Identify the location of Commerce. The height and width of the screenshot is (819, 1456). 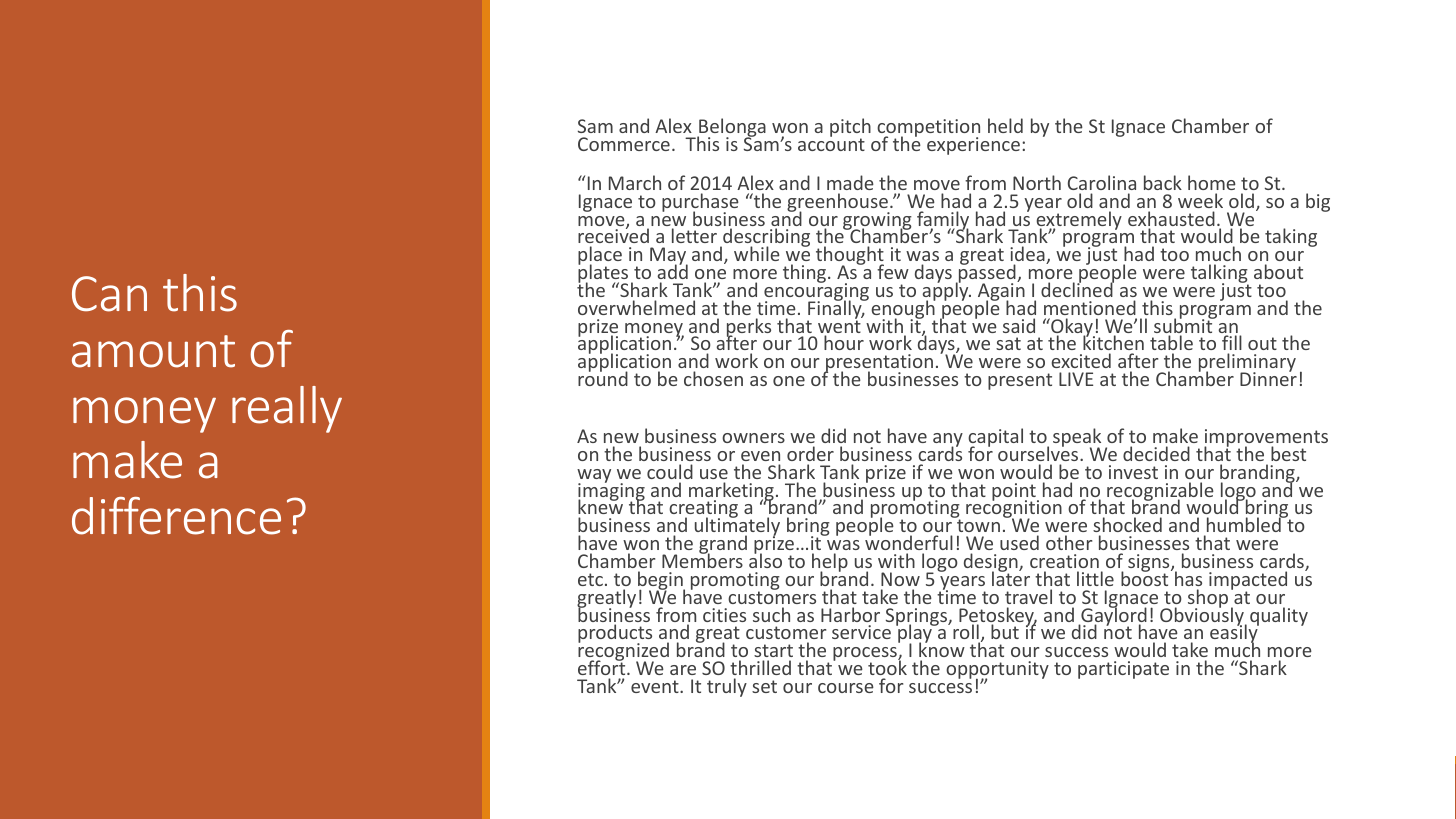
(624, 144).
